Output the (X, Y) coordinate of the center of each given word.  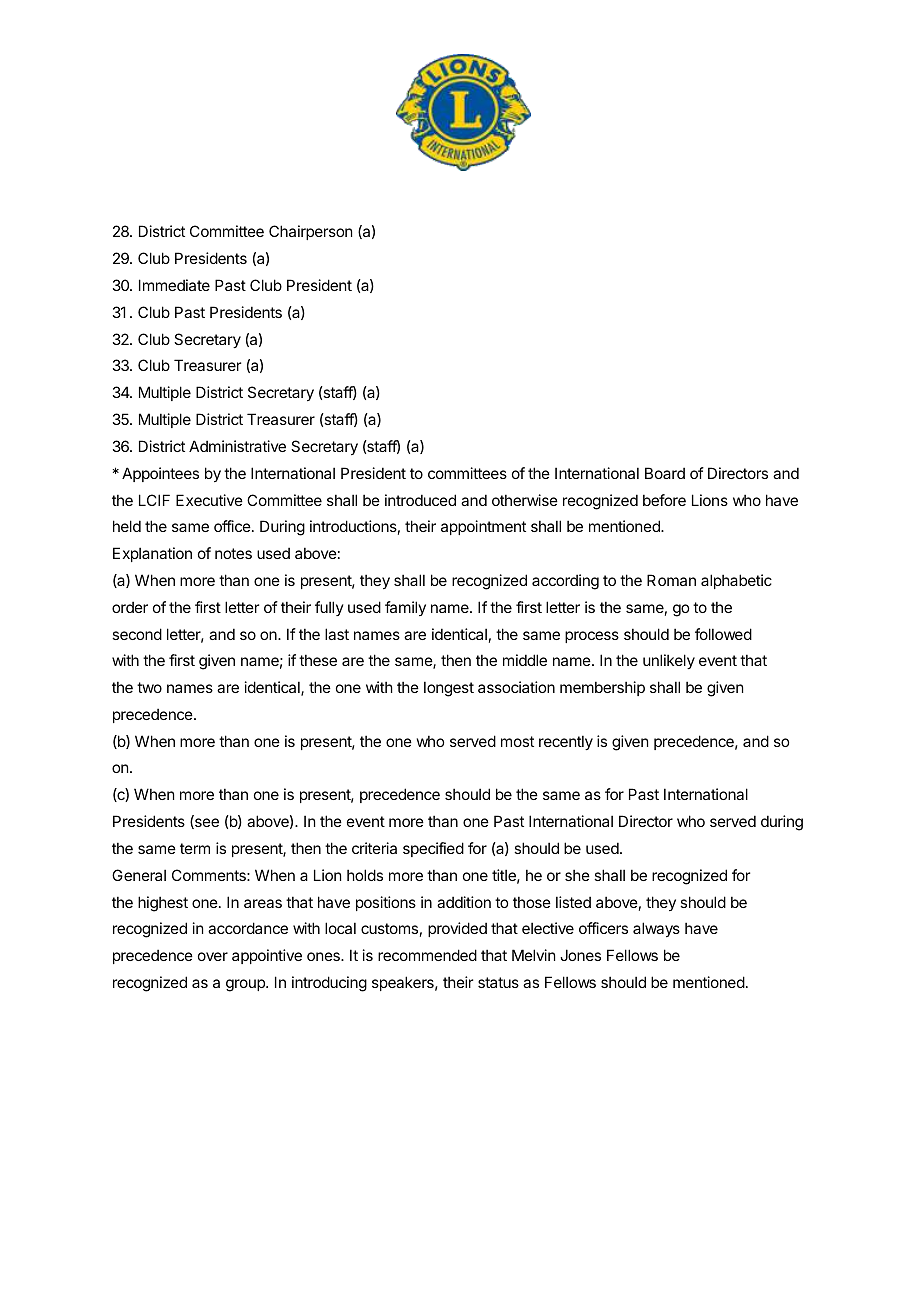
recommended (427, 955)
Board (665, 473)
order (130, 607)
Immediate (174, 285)
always (656, 929)
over (213, 956)
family (405, 608)
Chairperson (310, 232)
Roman (671, 580)
